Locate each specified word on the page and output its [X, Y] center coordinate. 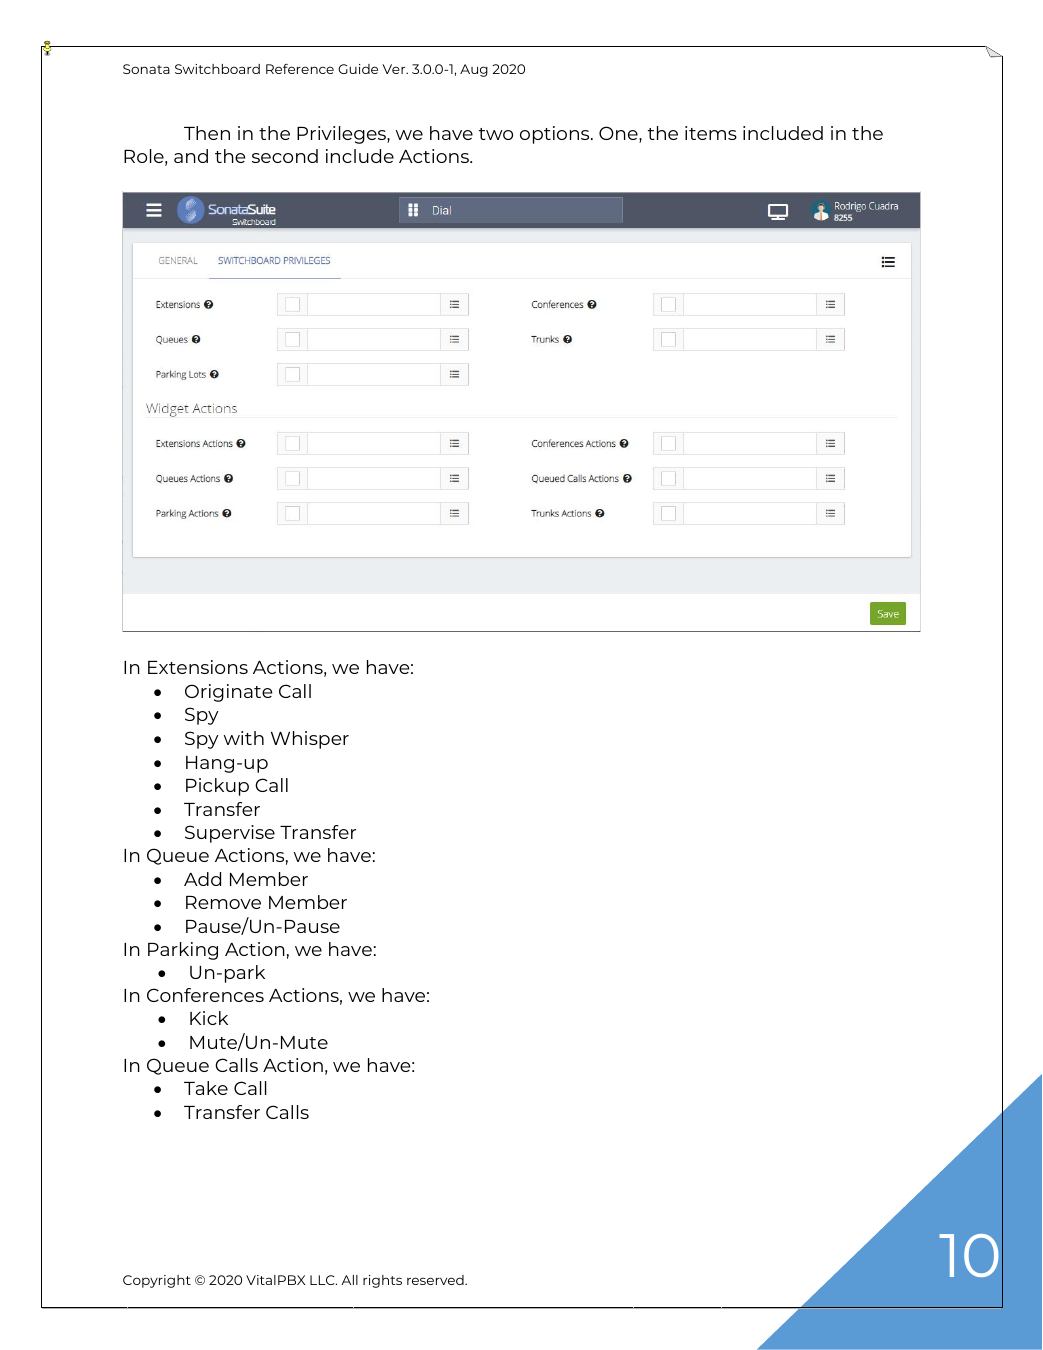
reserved [436, 1280]
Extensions [198, 667]
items [711, 133]
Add [202, 879]
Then [207, 133]
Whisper [310, 740]
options [556, 135]
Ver [395, 69]
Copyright [157, 1281]
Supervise [230, 834]
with [244, 738]
